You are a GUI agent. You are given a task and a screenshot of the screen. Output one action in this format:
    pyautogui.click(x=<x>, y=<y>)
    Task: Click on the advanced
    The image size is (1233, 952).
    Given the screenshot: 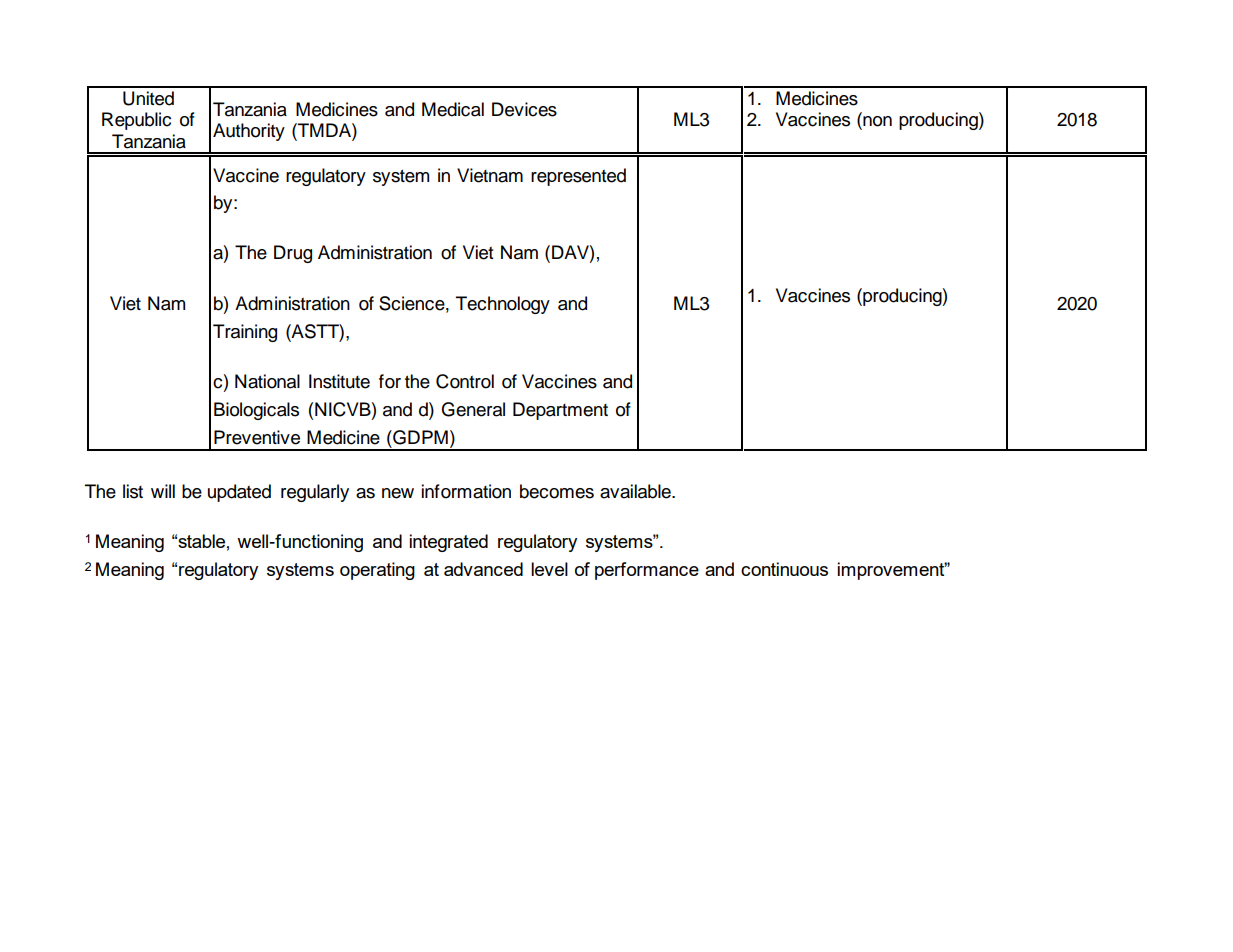 What is the action you would take?
    pyautogui.click(x=483, y=569)
